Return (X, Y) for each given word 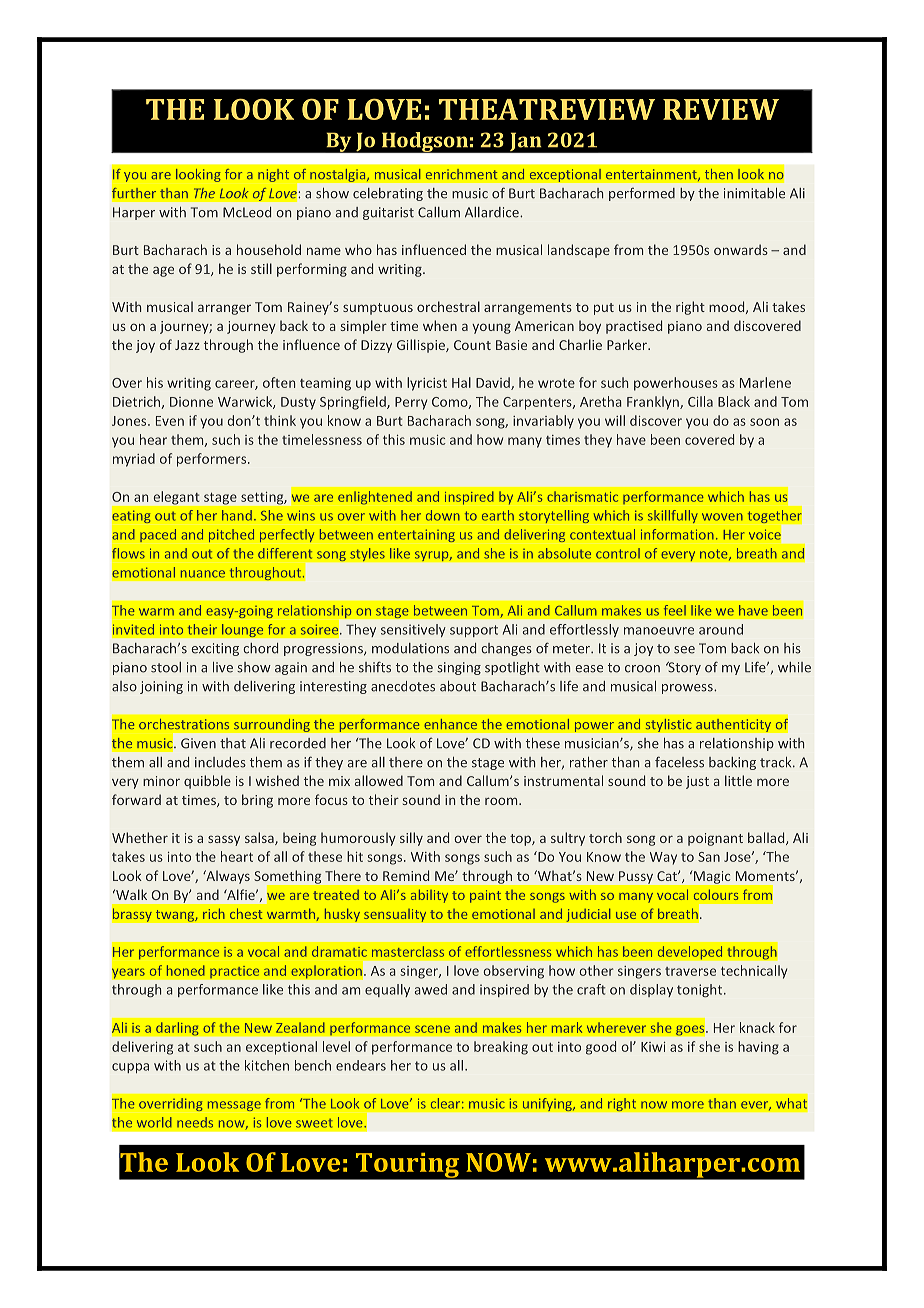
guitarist (388, 213)
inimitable (754, 193)
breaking (501, 1048)
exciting (215, 649)
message (234, 1106)
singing (459, 668)
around (721, 629)
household (269, 249)
